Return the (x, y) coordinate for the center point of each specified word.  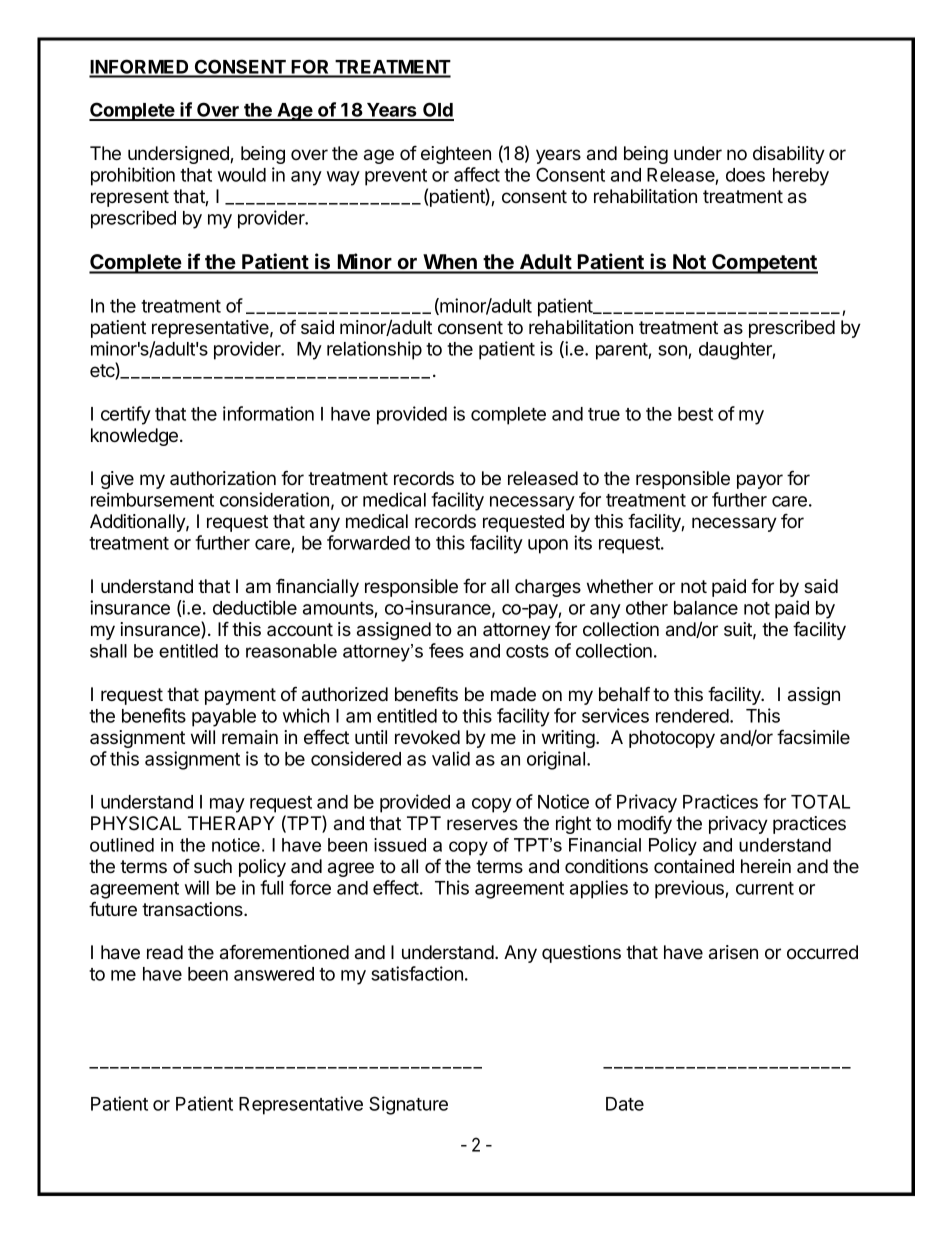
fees (446, 650)
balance (706, 608)
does (745, 175)
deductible (255, 607)
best (695, 414)
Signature (408, 1105)
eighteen (456, 155)
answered (274, 974)
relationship (374, 350)
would (242, 175)
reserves (482, 824)
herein (766, 866)
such (213, 866)
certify (126, 415)
